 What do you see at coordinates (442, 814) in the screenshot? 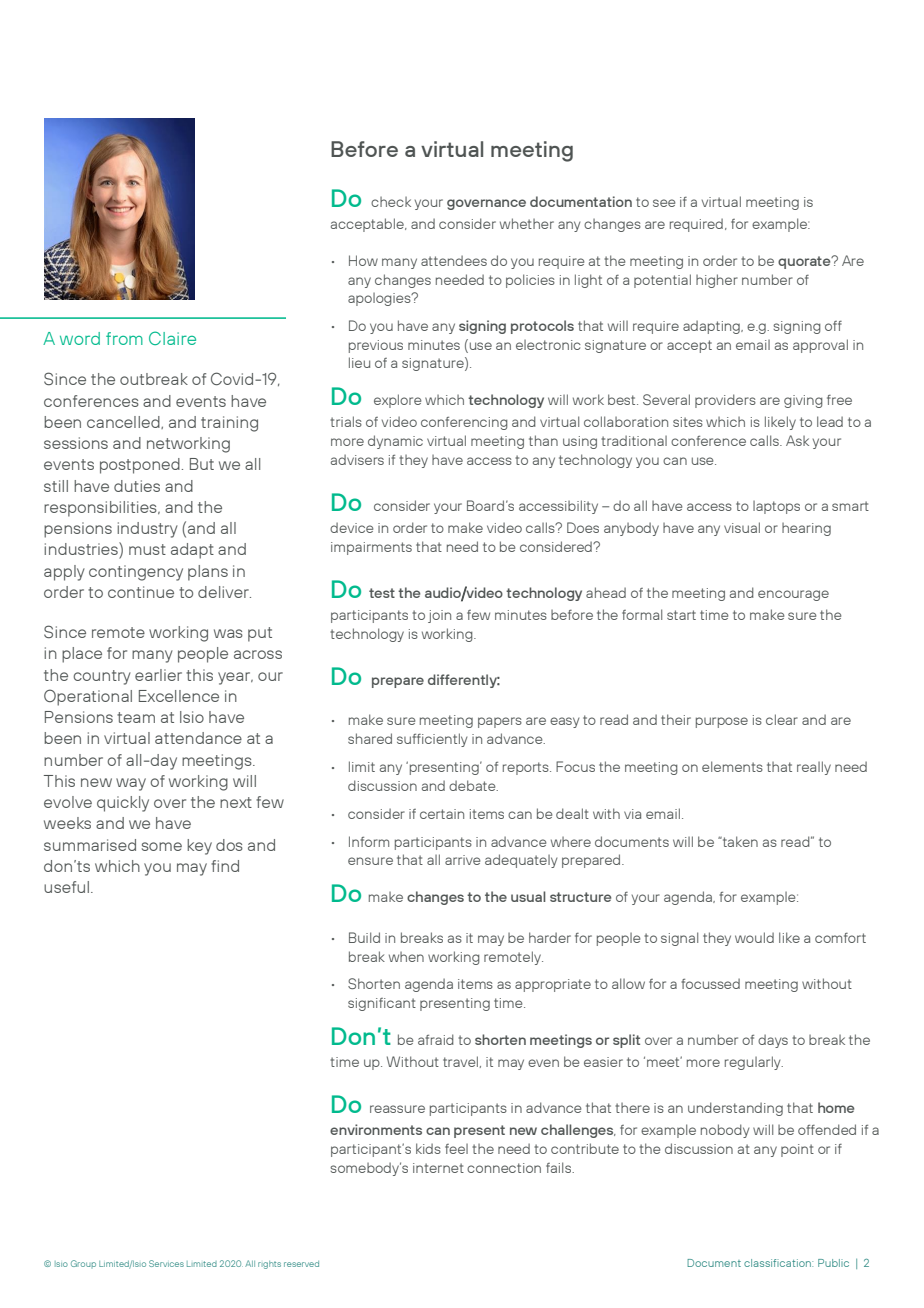
I see `certain` at bounding box center [442, 814].
